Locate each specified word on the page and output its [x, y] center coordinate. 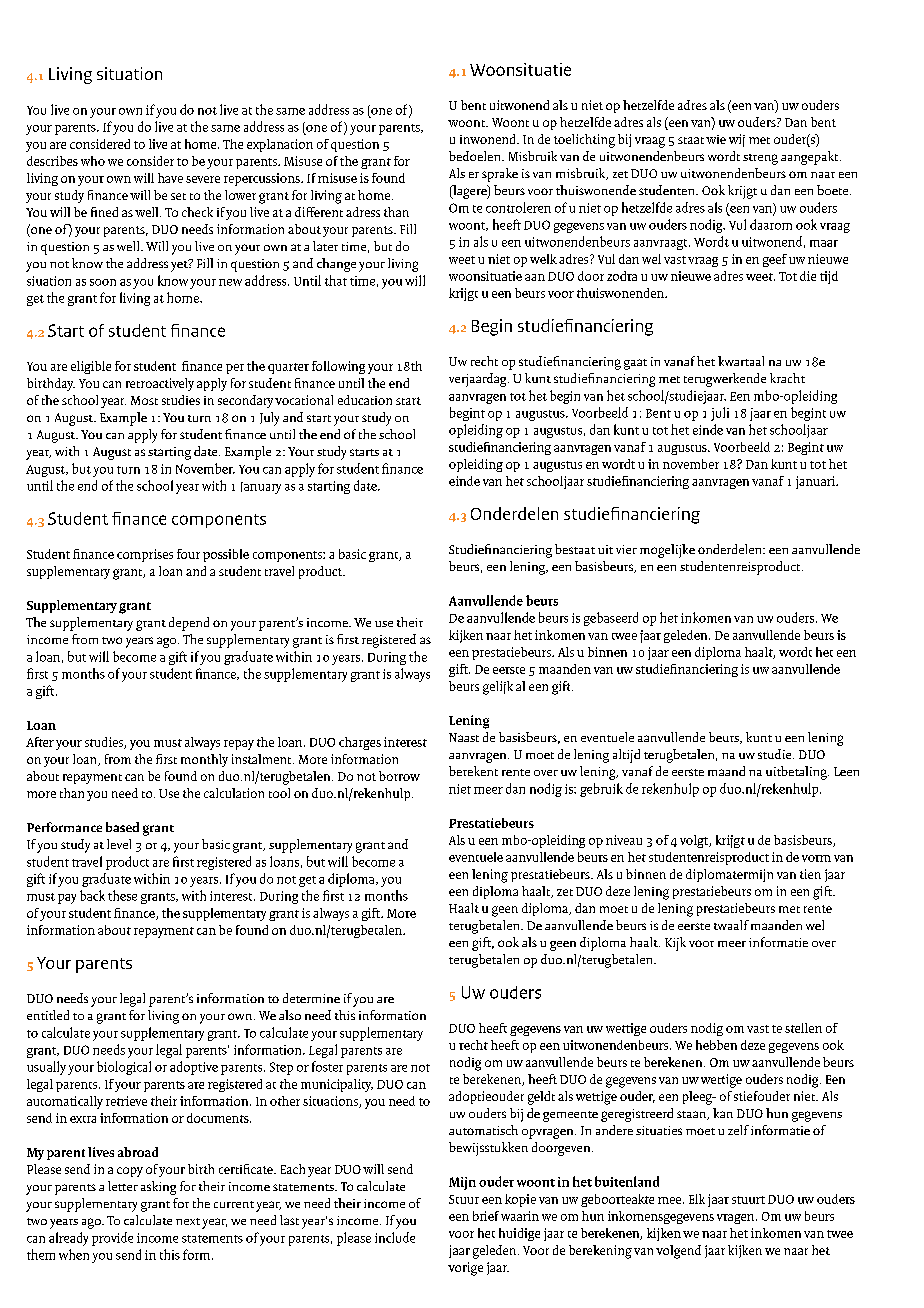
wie [716, 139]
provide [112, 1239]
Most [144, 400]
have [170, 178]
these [122, 895]
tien [810, 874]
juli [720, 414]
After [40, 742]
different [319, 212]
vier [626, 549]
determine [311, 998]
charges [360, 743]
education [365, 400]
